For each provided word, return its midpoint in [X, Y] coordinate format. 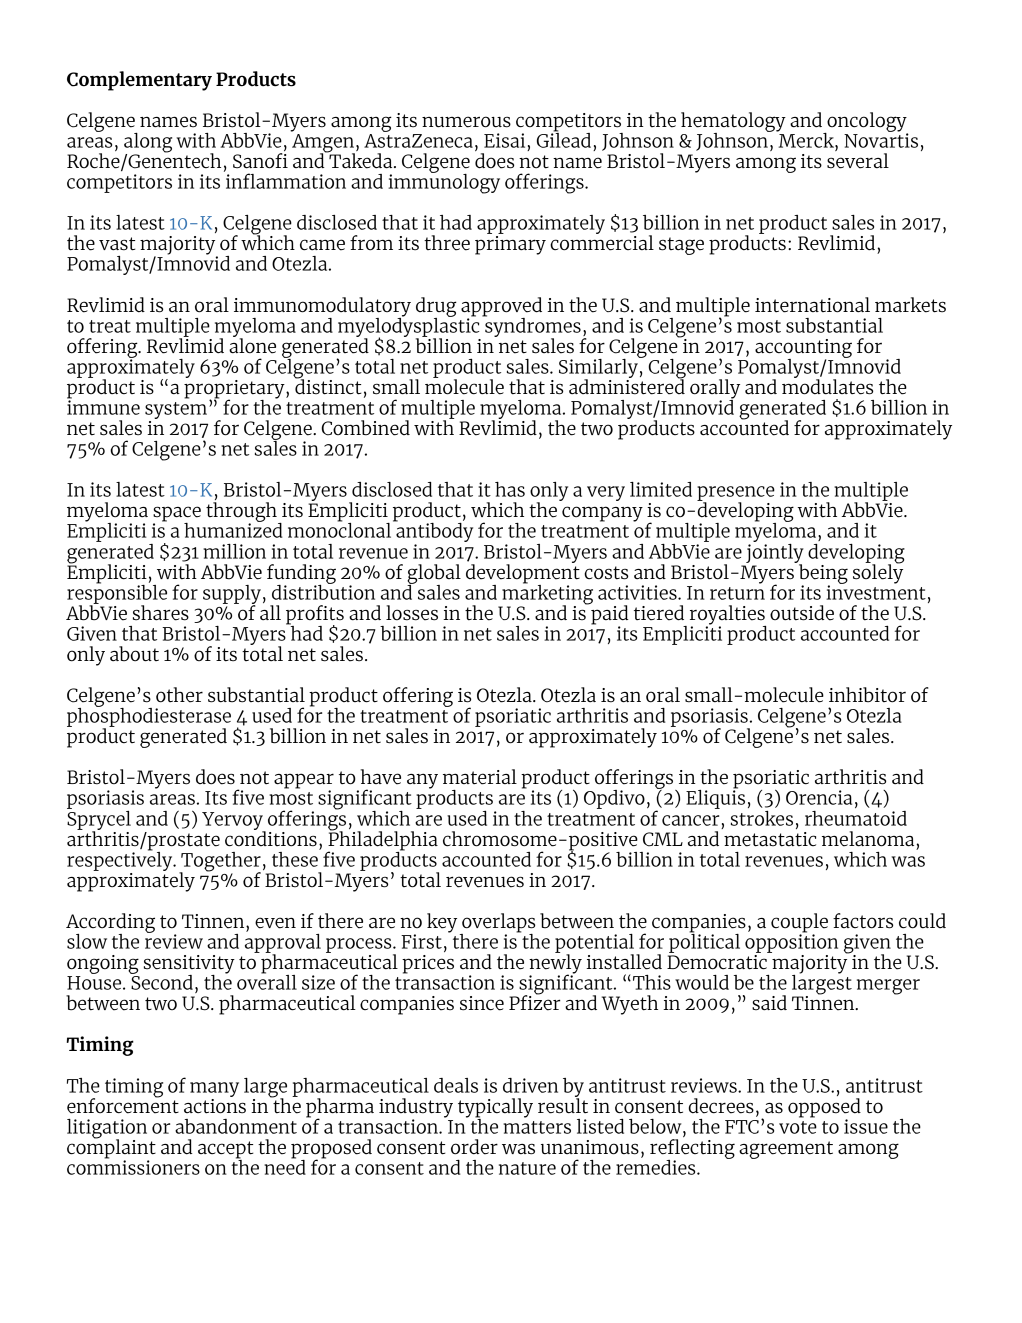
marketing [546, 594]
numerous [466, 122]
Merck [806, 139]
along [148, 144]
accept [225, 1151]
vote [798, 1127]
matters [537, 1127]
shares [161, 613]
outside [802, 613]
